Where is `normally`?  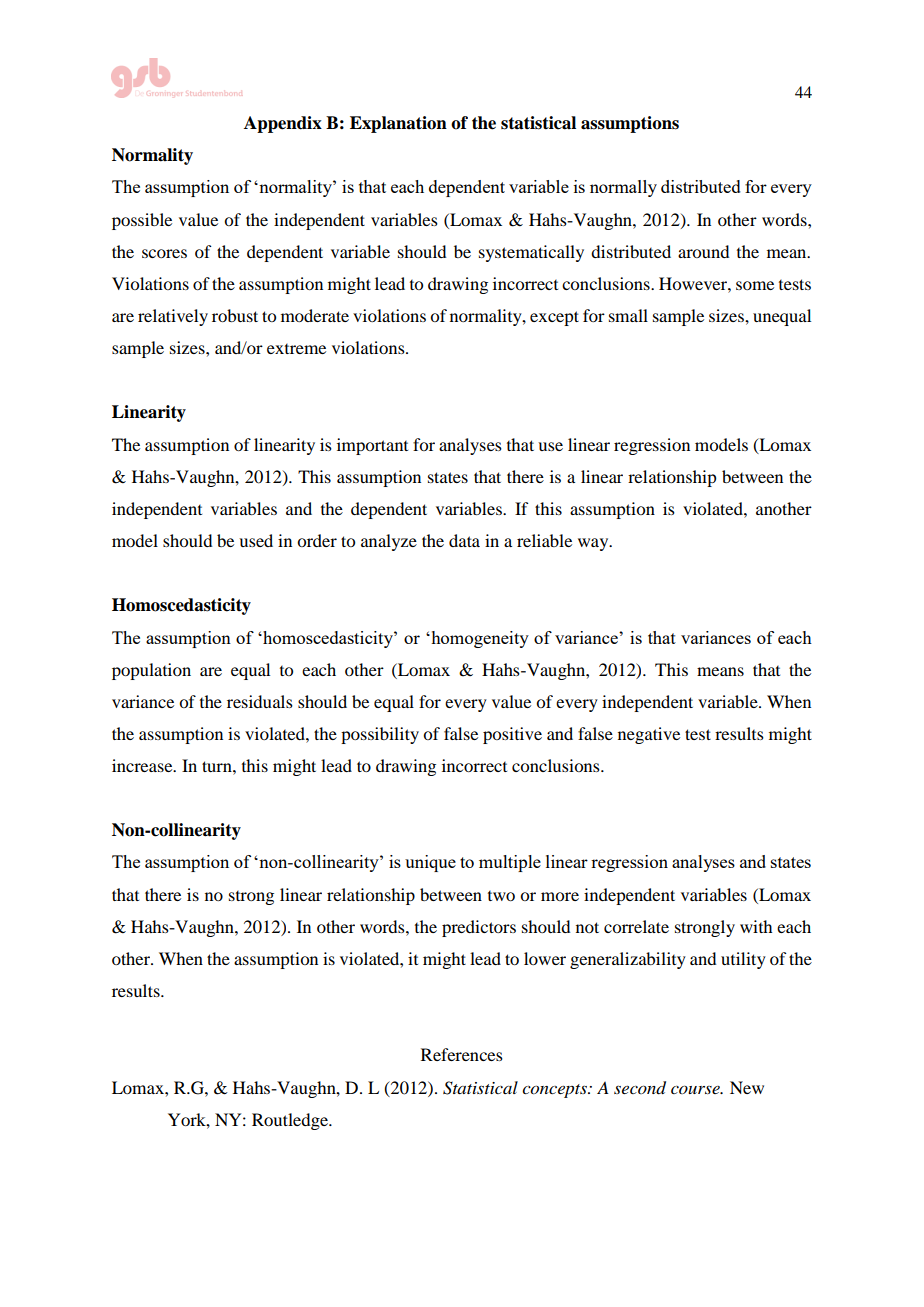 normally is located at coordinates (623, 188).
